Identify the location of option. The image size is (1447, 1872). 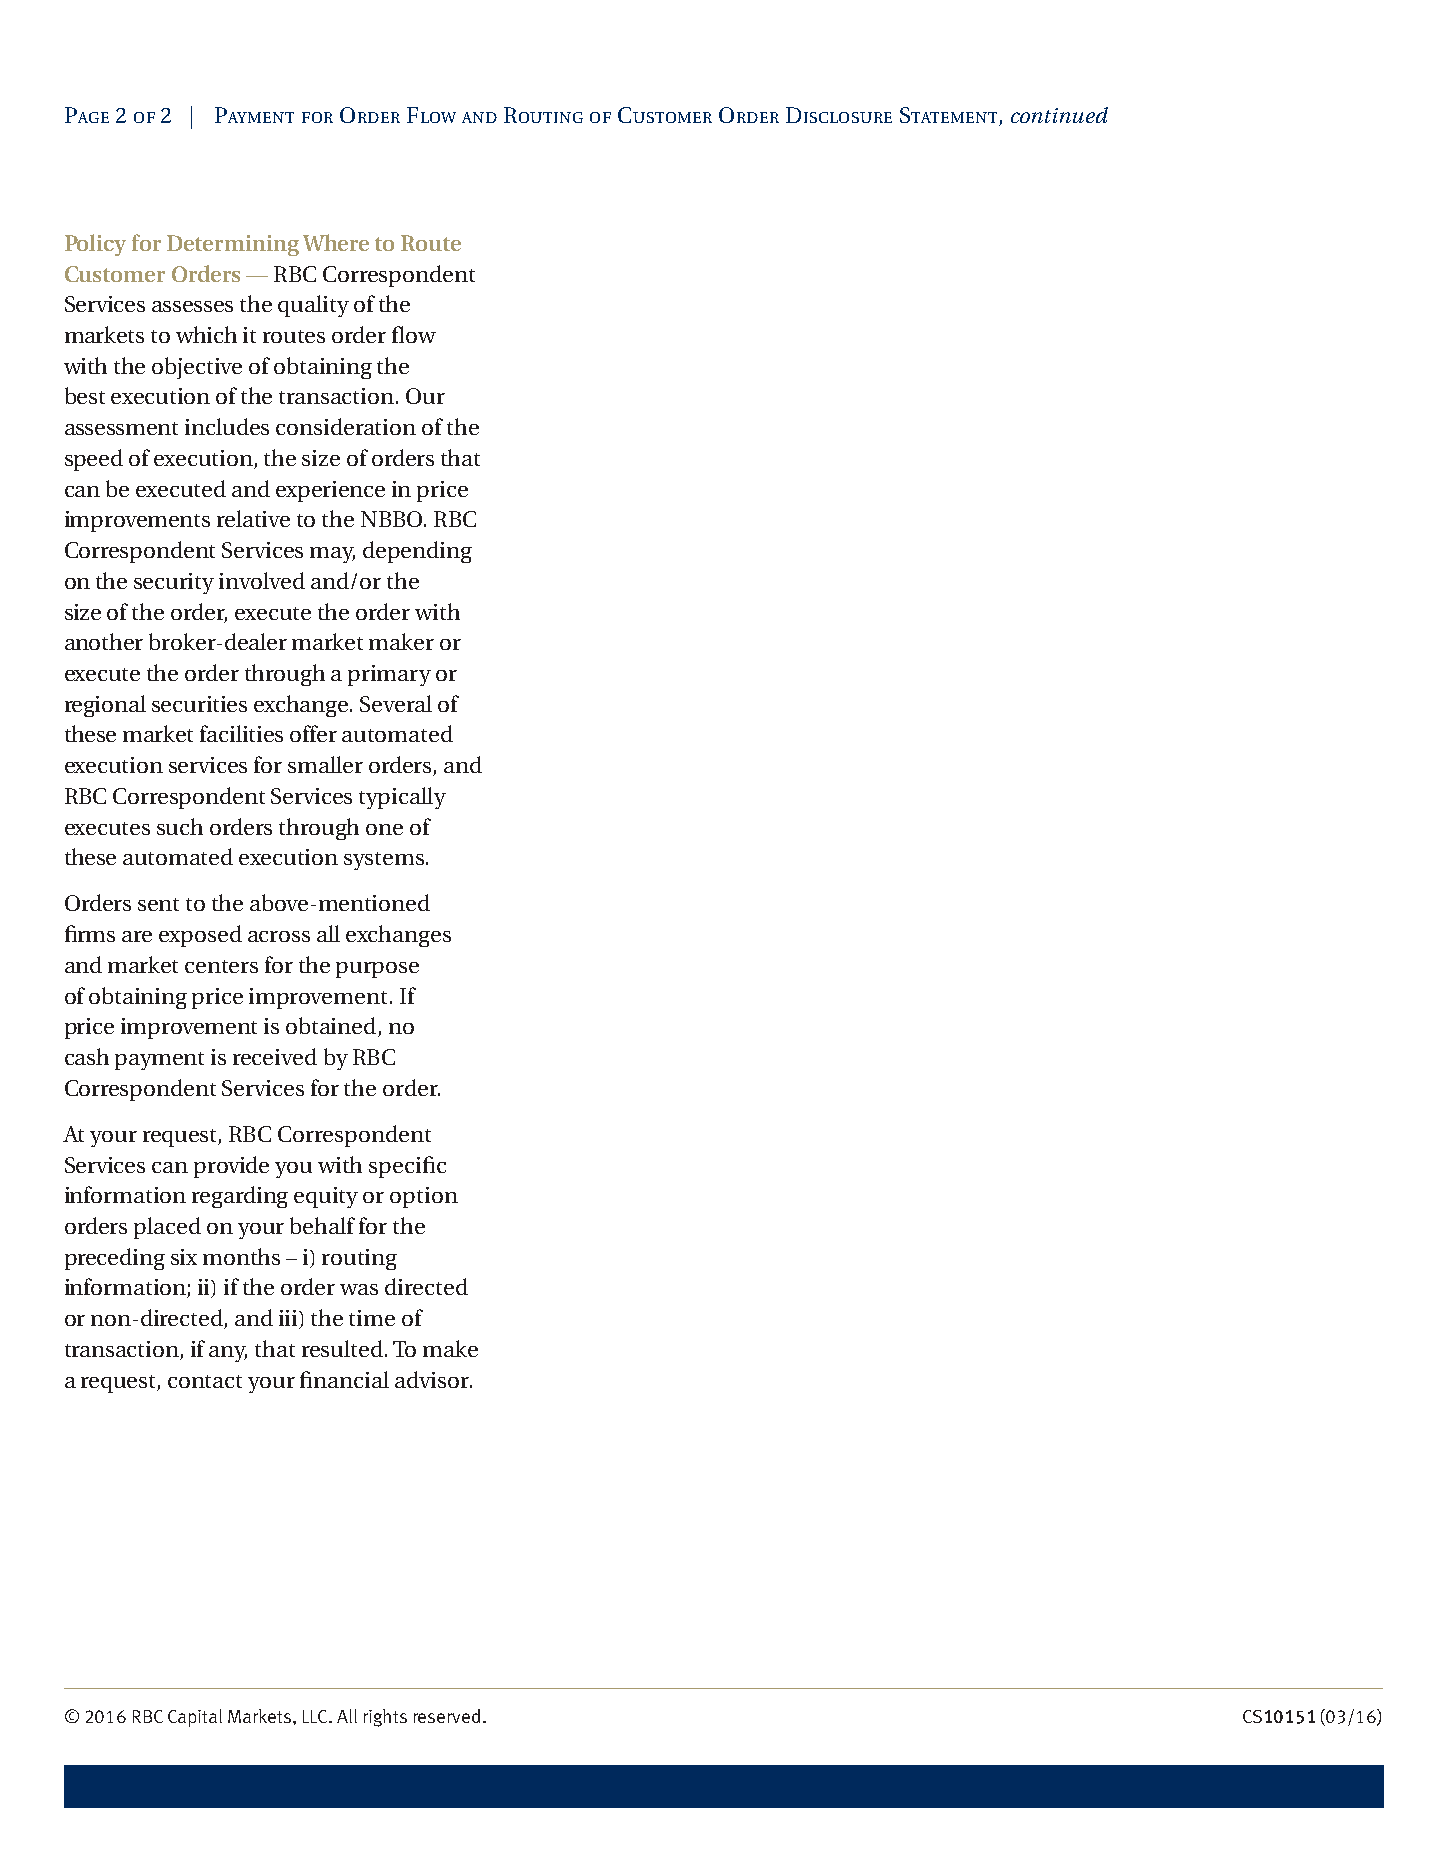
(424, 1197).
